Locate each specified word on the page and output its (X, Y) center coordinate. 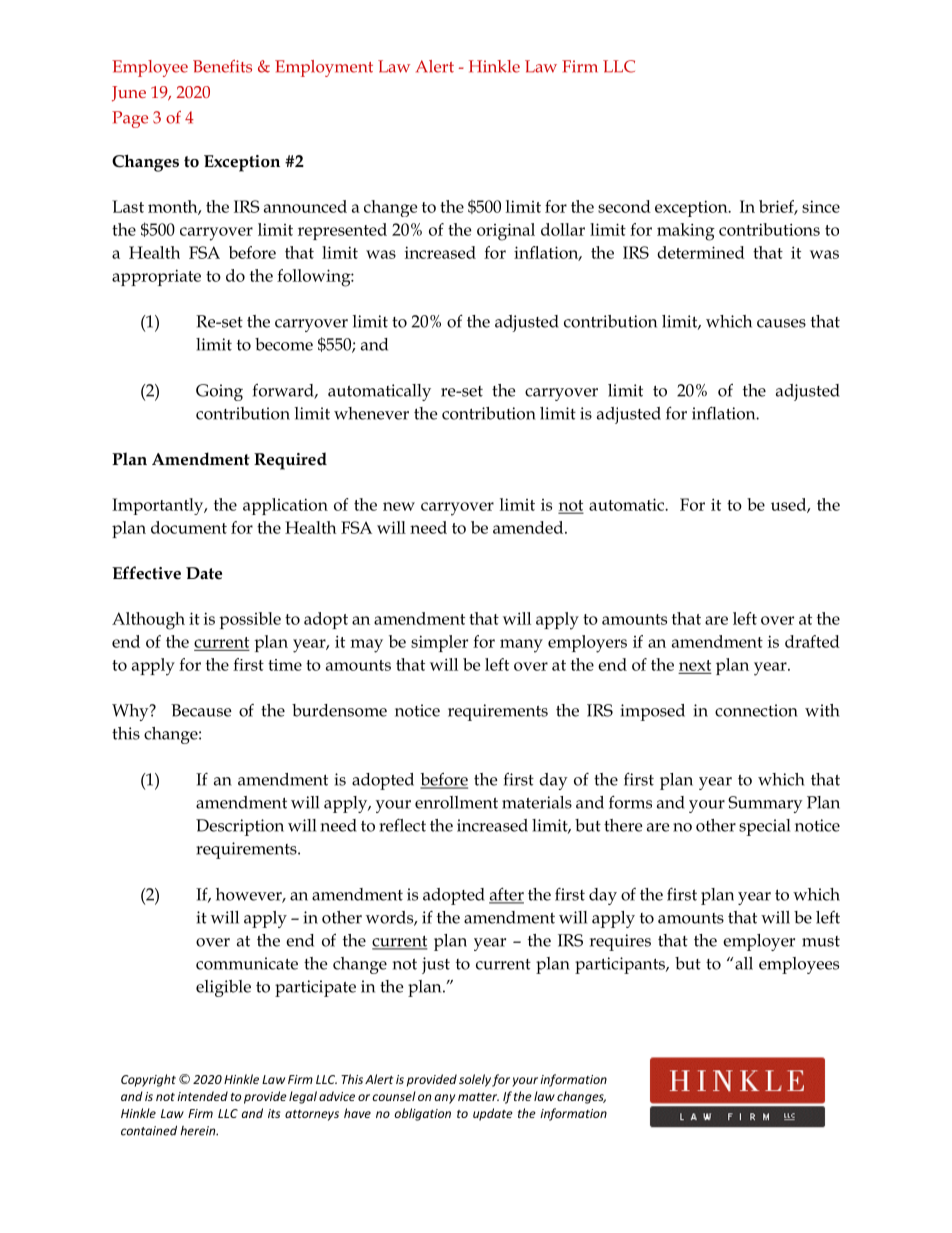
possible (250, 620)
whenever (371, 413)
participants (621, 965)
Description (240, 827)
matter (478, 1097)
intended (202, 1096)
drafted (812, 641)
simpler (439, 643)
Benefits (222, 66)
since (821, 206)
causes (781, 323)
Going (219, 392)
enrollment (456, 802)
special (764, 827)
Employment (324, 68)
